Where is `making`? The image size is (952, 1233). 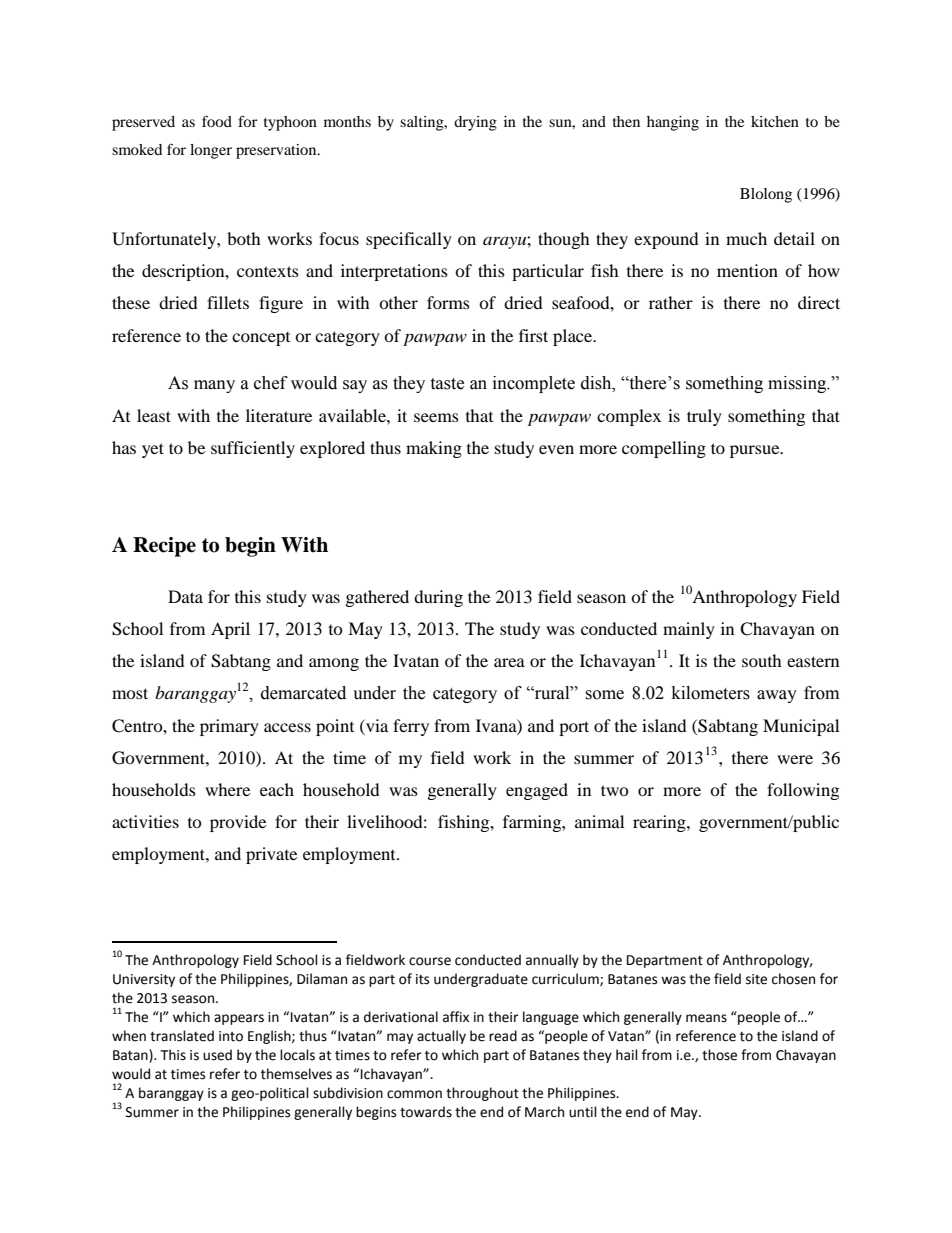 making is located at coordinates (434, 449).
